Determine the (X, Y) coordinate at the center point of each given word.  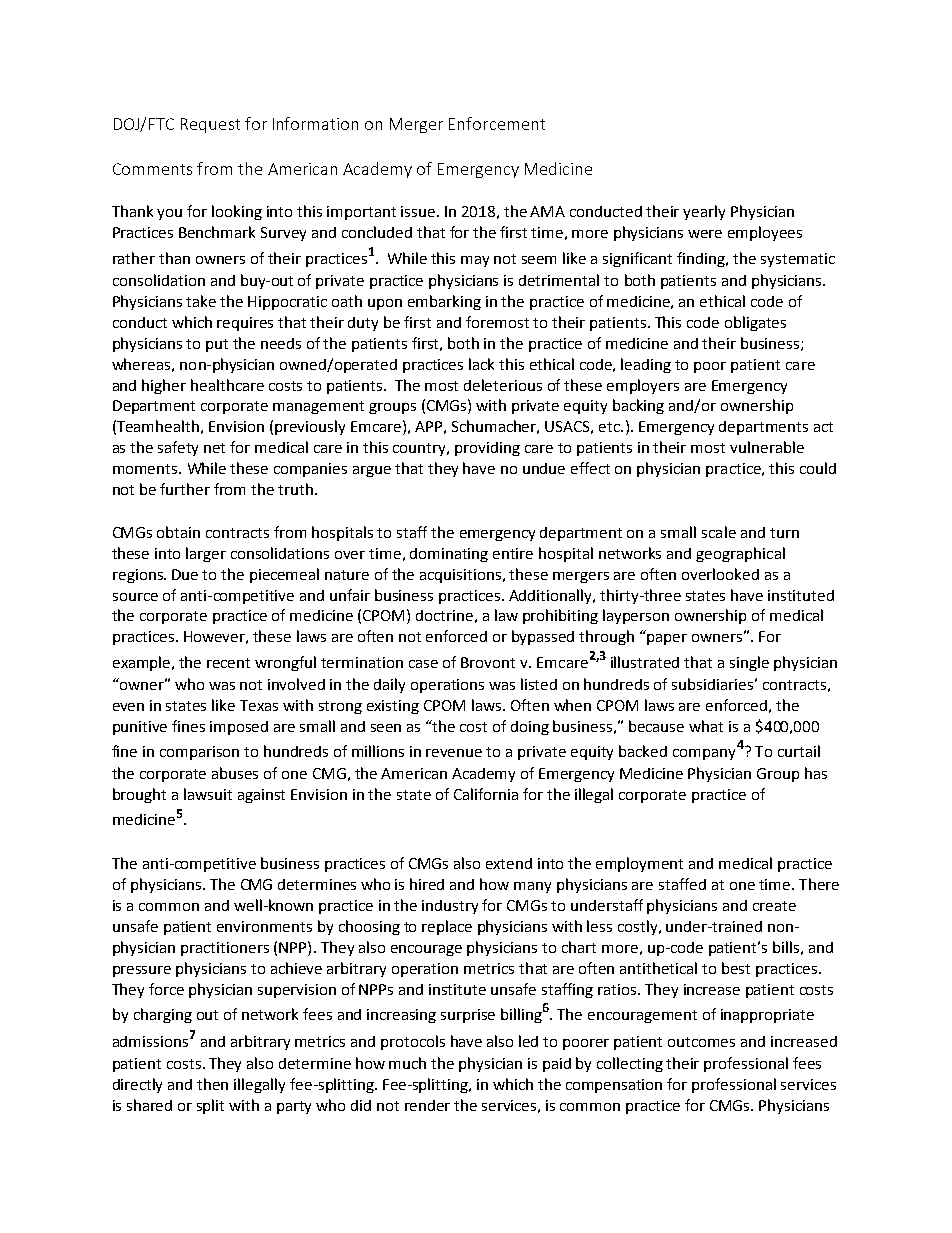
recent (228, 663)
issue (419, 211)
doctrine (444, 615)
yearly (704, 212)
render (427, 1105)
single (749, 663)
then (212, 1084)
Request (210, 125)
